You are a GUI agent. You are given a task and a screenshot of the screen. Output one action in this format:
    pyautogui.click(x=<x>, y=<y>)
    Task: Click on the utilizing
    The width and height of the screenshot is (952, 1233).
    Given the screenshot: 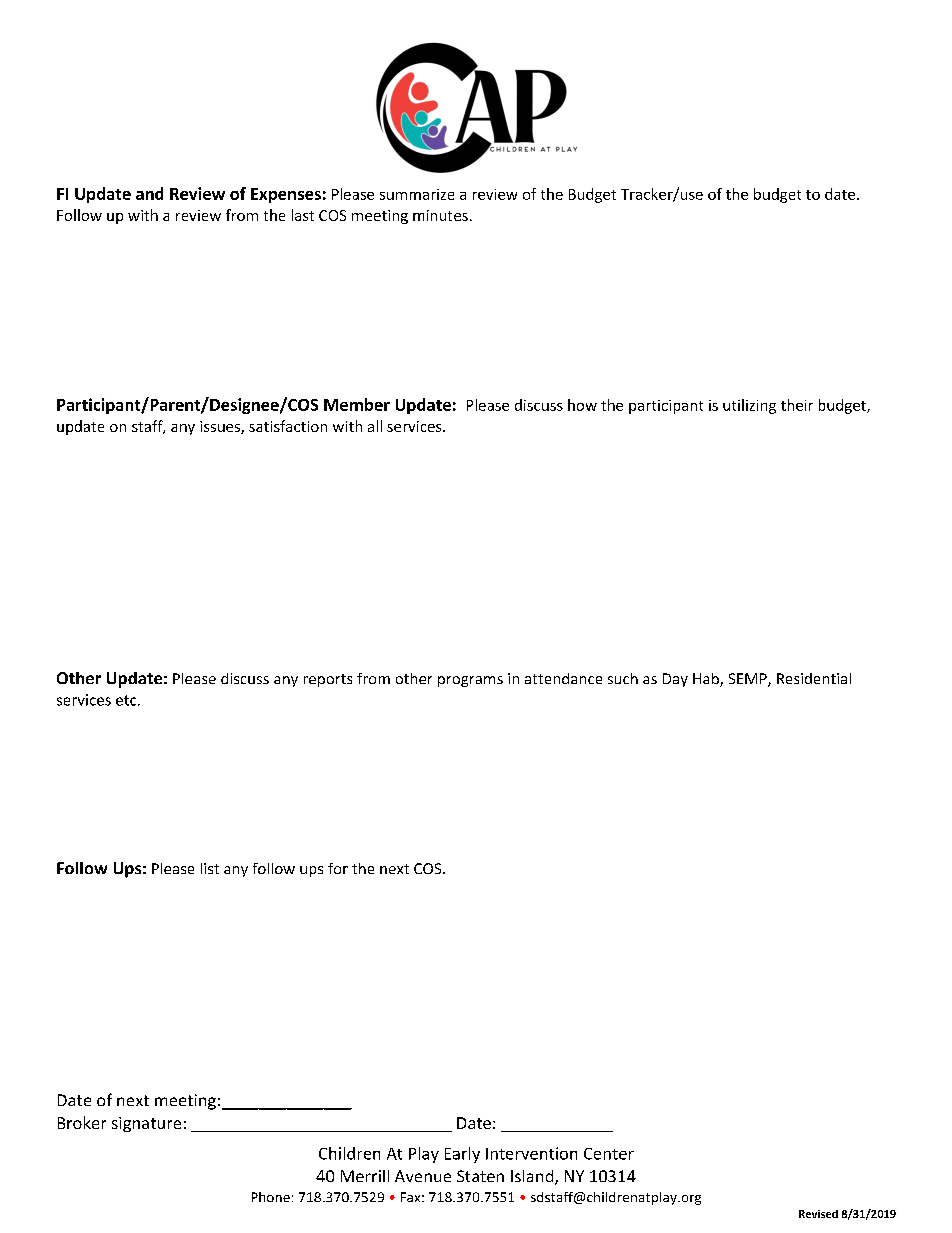 What is the action you would take?
    pyautogui.click(x=749, y=406)
